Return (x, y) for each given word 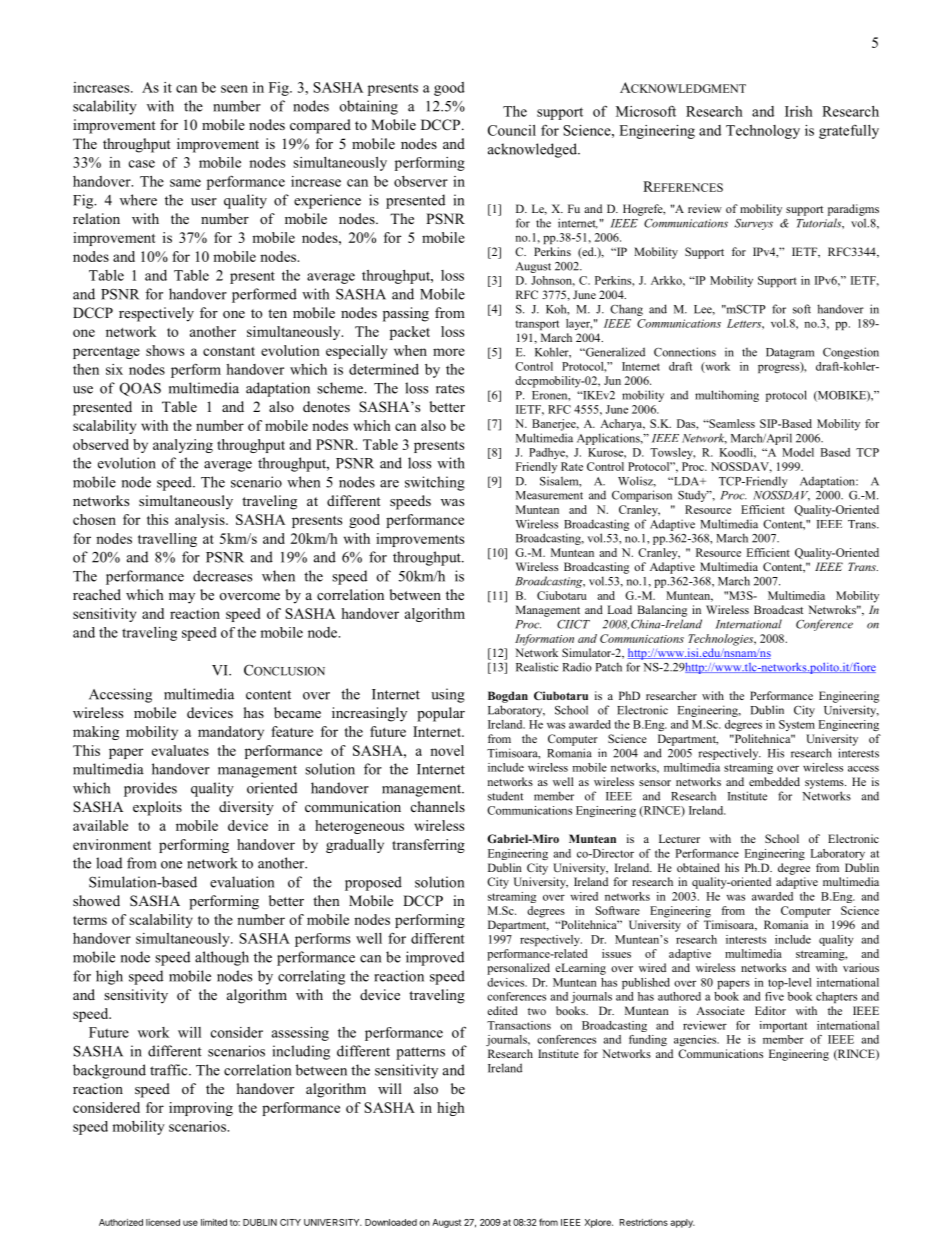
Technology (763, 132)
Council (512, 130)
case (142, 164)
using (448, 695)
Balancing (662, 611)
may (182, 598)
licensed (163, 1222)
